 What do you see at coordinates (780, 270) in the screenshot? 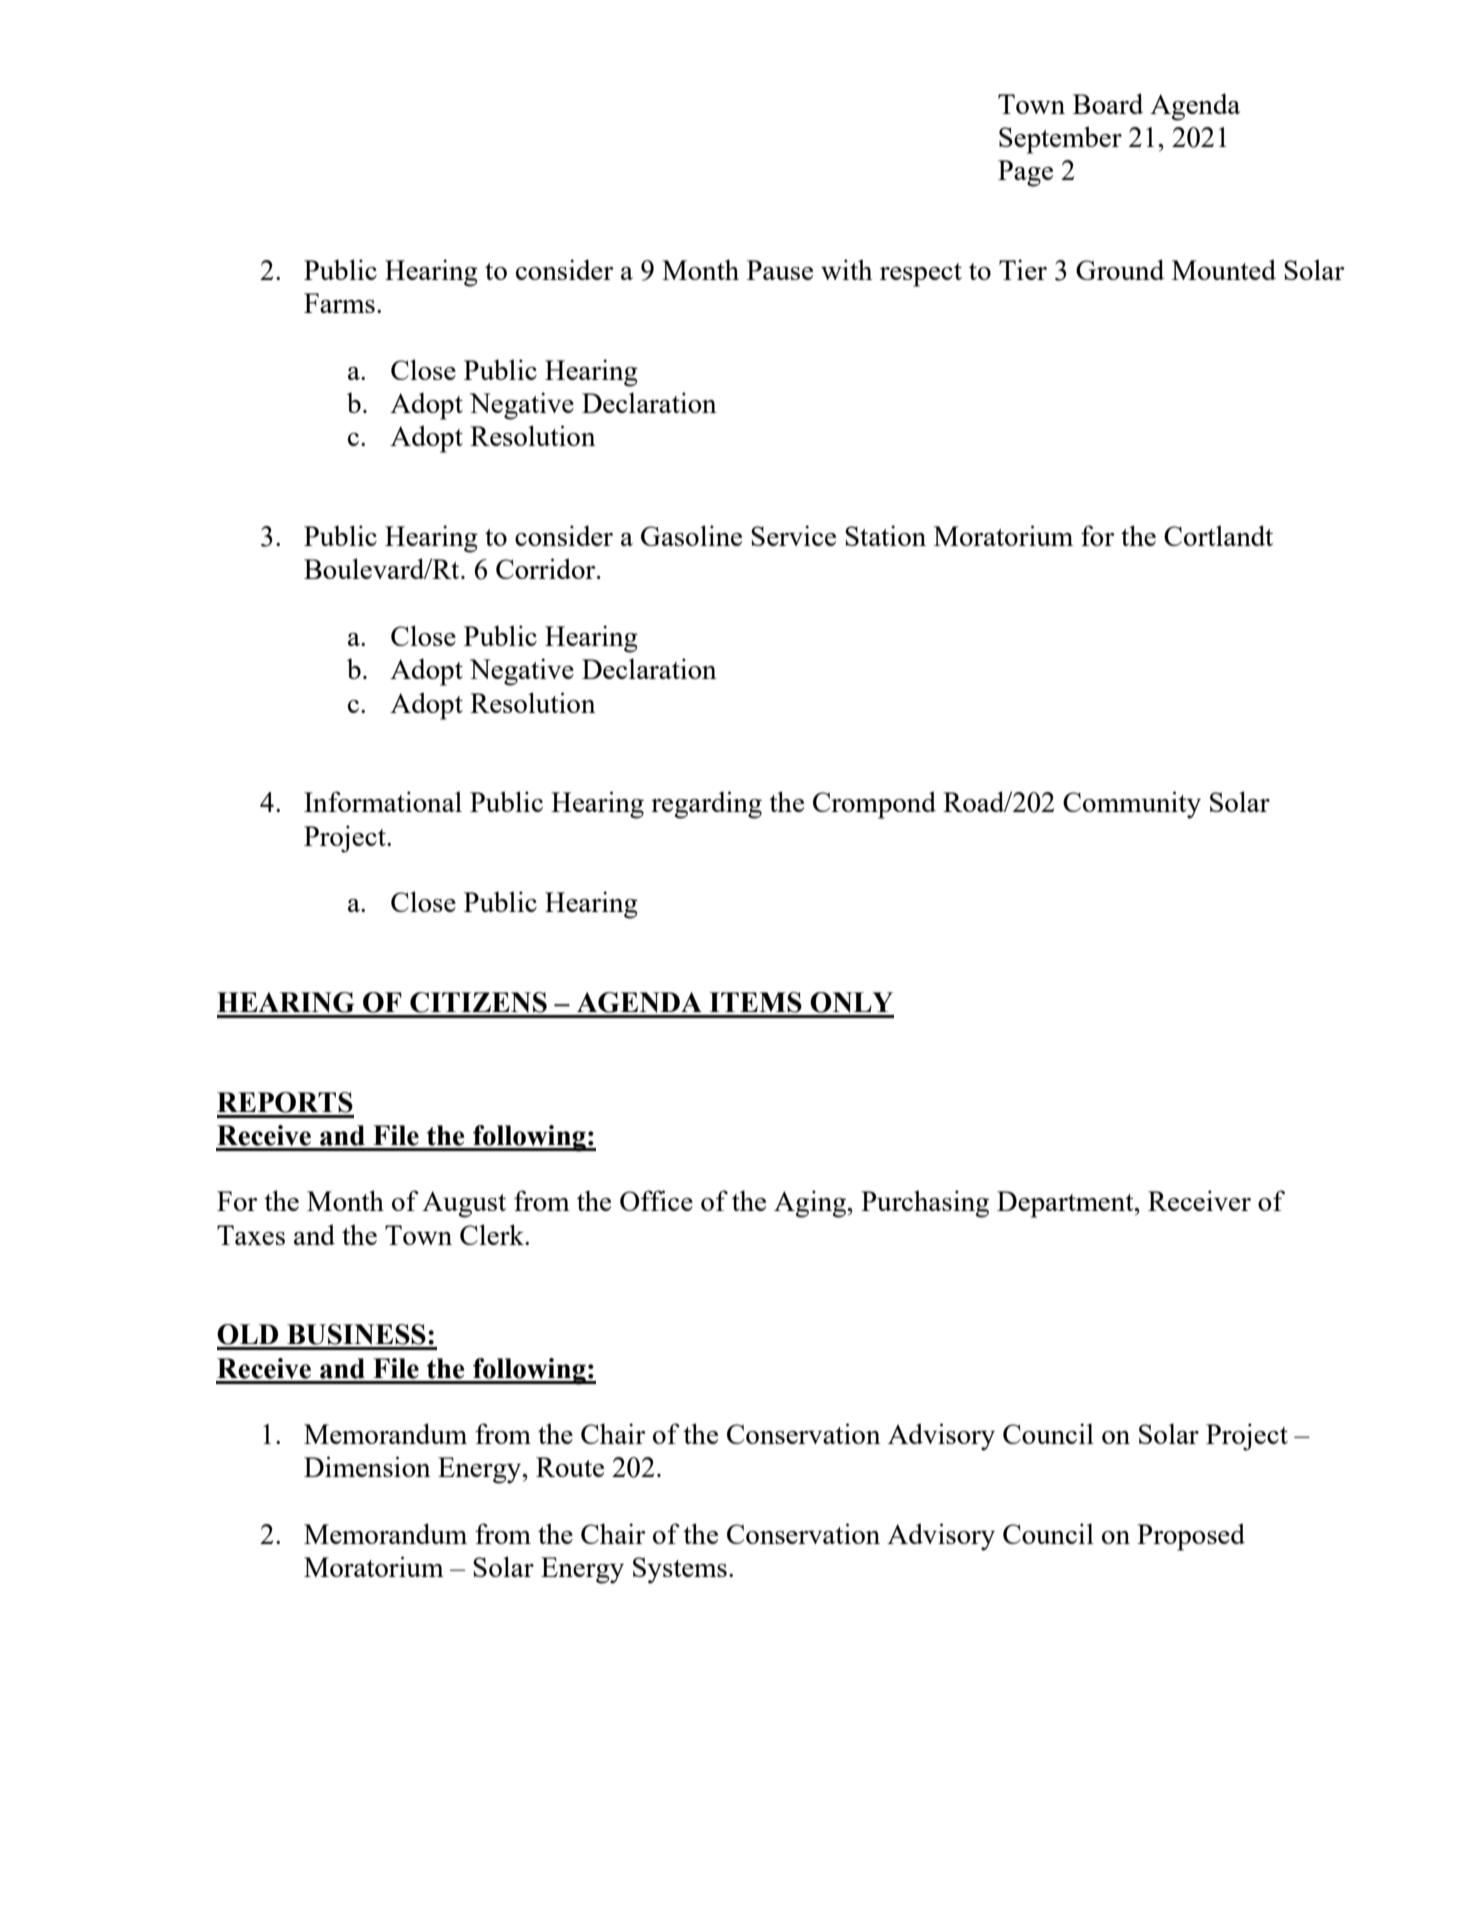
I see `Pause` at bounding box center [780, 270].
